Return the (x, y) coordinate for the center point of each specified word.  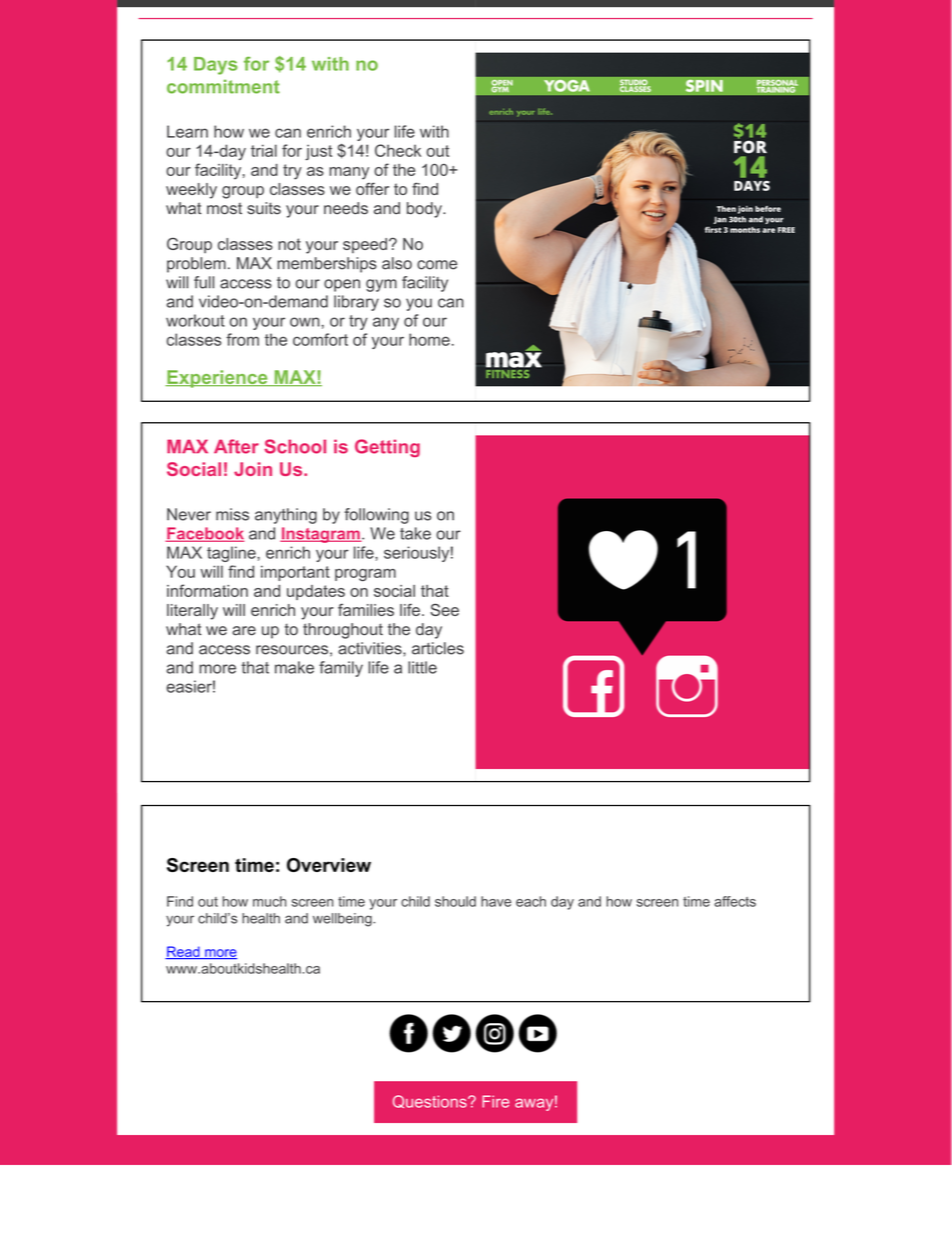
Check (398, 150)
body (425, 210)
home (429, 339)
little (422, 667)
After (236, 446)
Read (183, 952)
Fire (495, 1101)
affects (735, 901)
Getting (387, 448)
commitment (223, 86)
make (294, 667)
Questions (431, 1101)
